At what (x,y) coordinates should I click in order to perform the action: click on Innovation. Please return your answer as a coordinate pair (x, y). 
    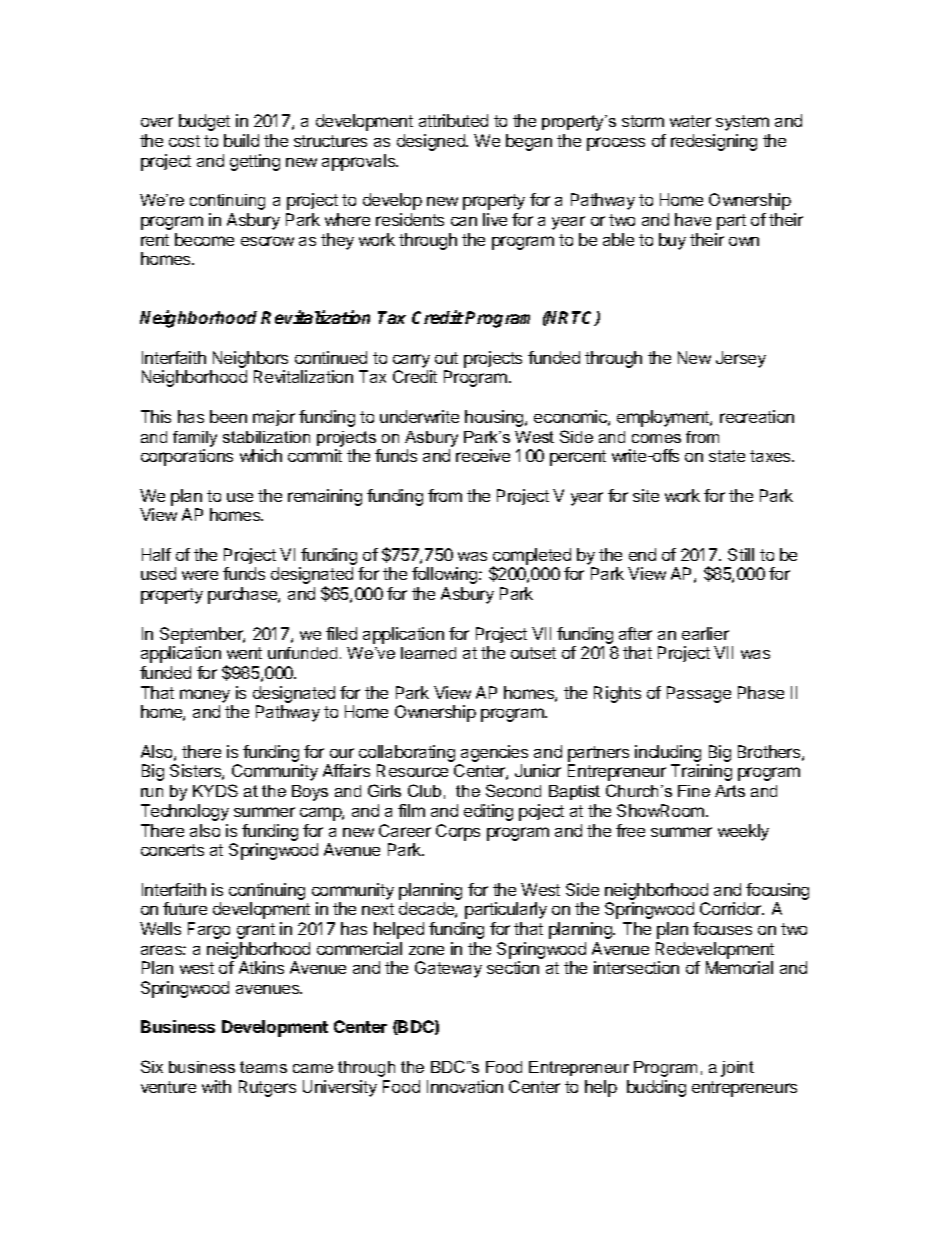
    Looking at the image, I should click on (465, 1086).
